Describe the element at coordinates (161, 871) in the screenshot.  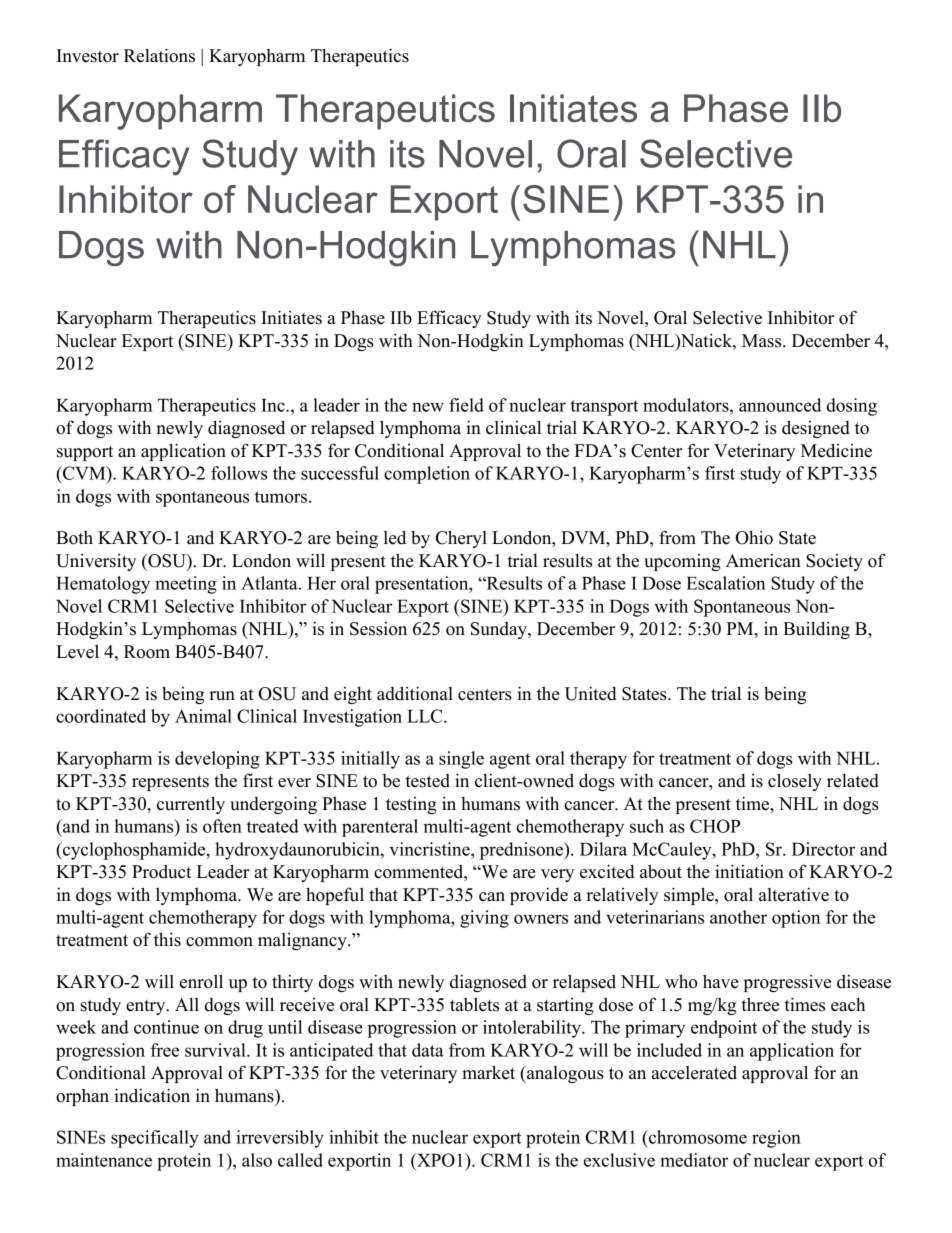
I see `Product` at that location.
